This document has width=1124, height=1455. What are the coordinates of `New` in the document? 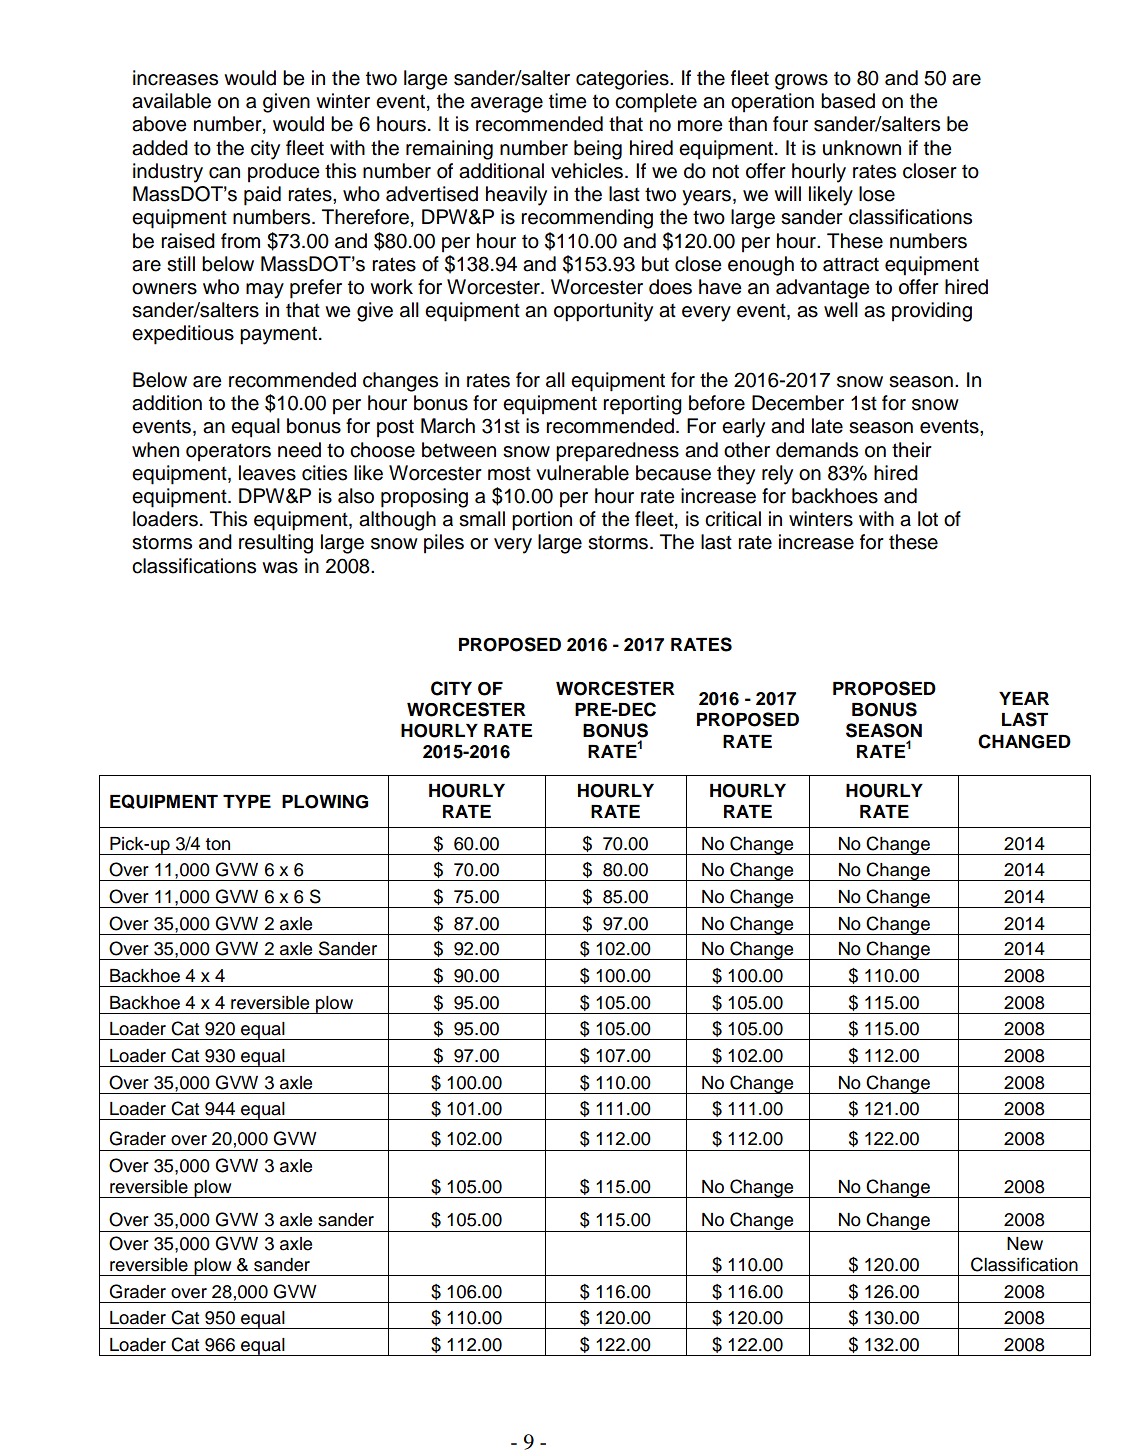 It's located at (1025, 1244).
